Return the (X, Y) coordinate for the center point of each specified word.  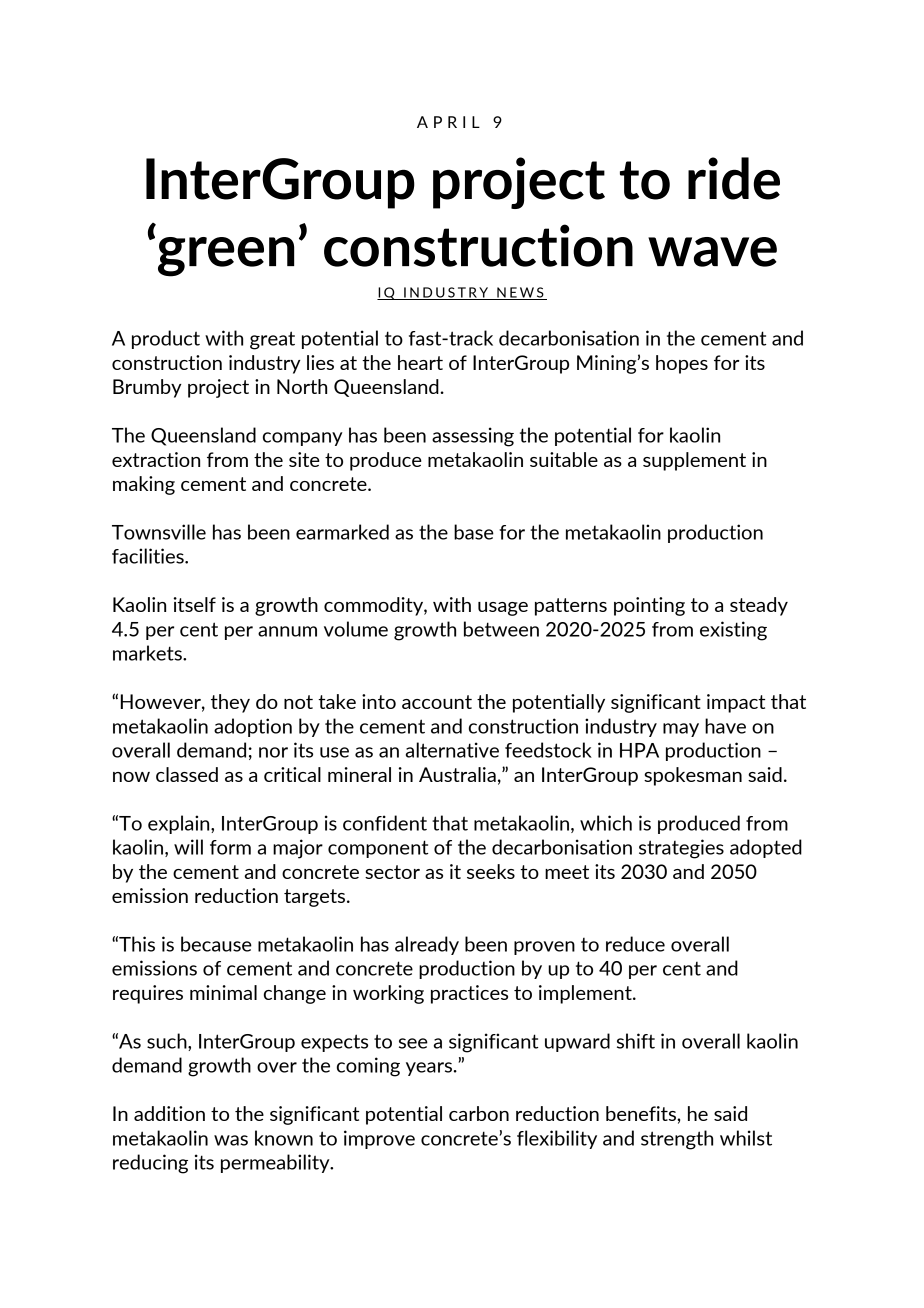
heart (420, 362)
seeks (491, 871)
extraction (156, 459)
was (231, 1140)
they (230, 703)
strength (677, 1140)
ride (734, 178)
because (216, 944)
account (437, 702)
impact (736, 703)
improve (379, 1139)
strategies (681, 849)
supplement (694, 461)
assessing (473, 437)
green (226, 257)
